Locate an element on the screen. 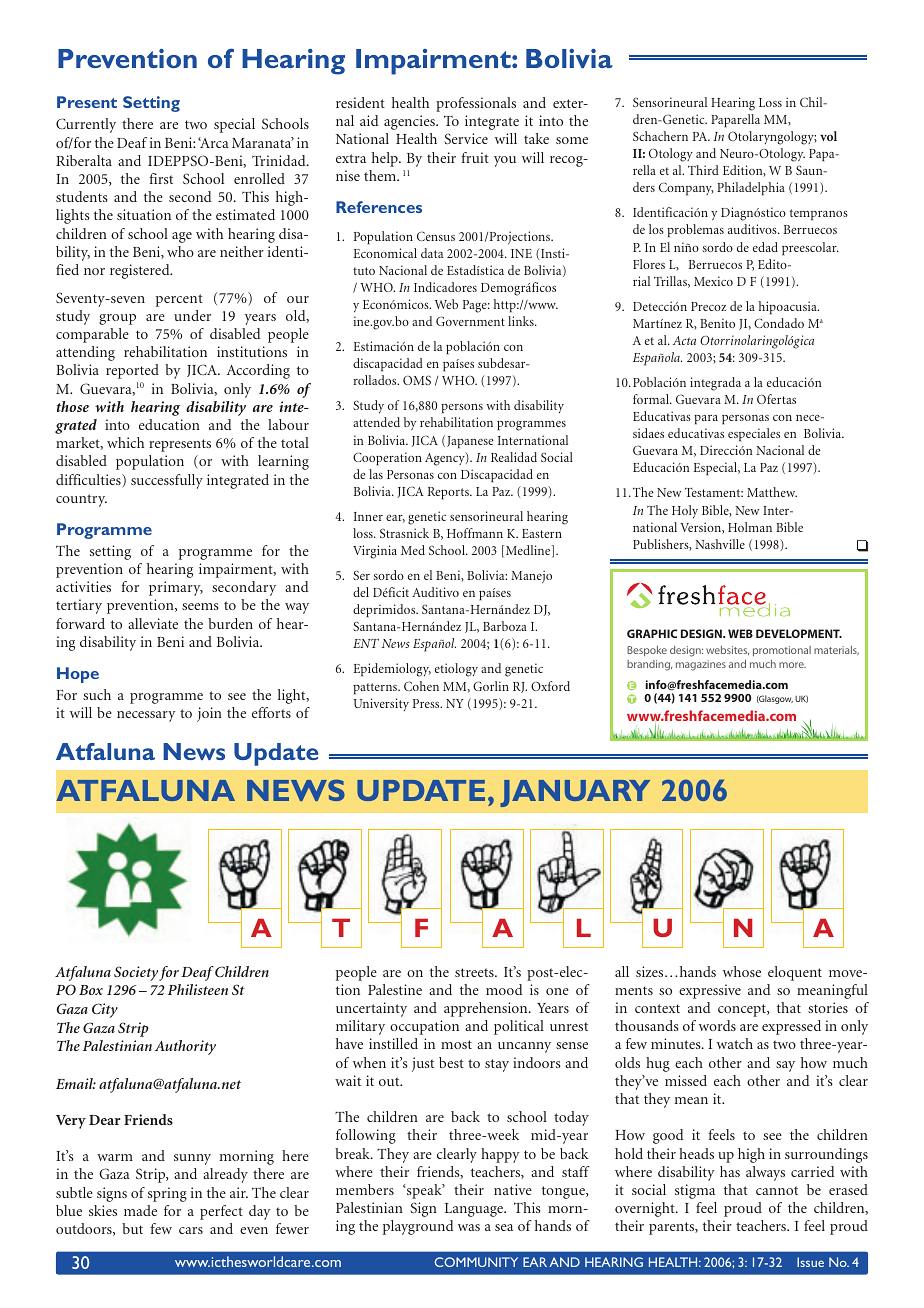 Image resolution: width=924 pixels, height=1308 pixels. cars is located at coordinates (191, 1230).
